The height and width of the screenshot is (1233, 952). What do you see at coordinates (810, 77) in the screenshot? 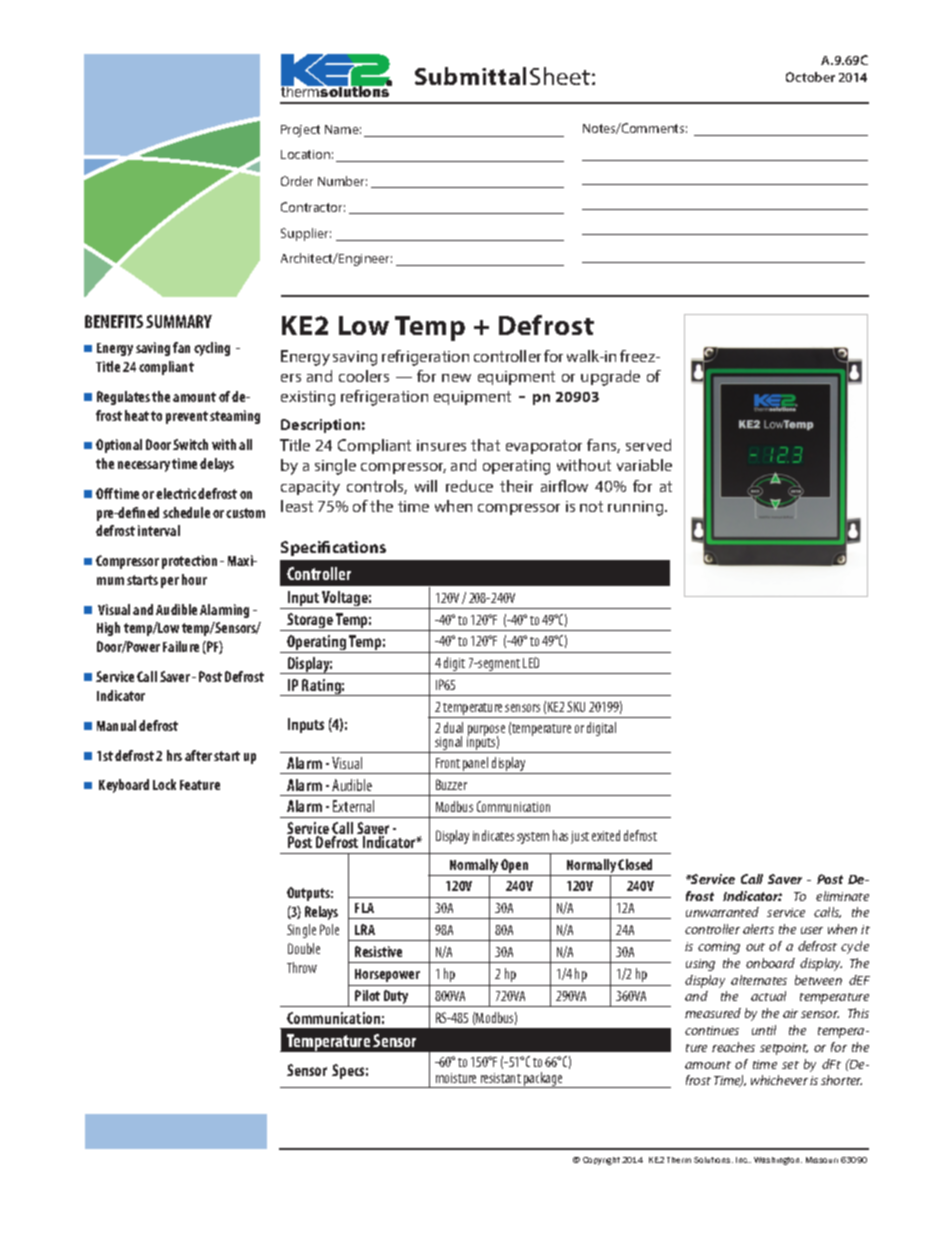
I see `October` at bounding box center [810, 77].
